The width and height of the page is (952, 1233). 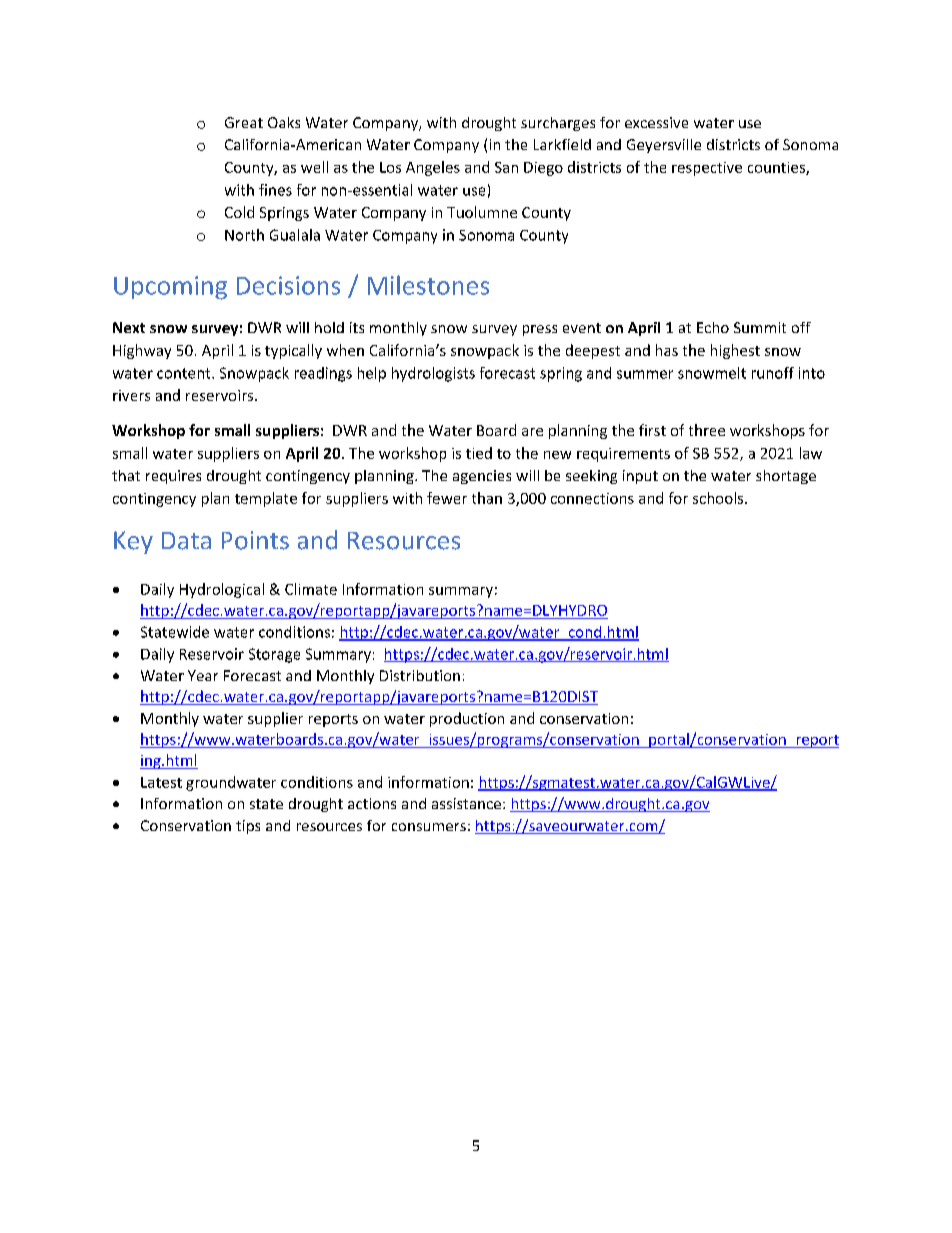 I want to click on assistance, so click(x=468, y=803).
